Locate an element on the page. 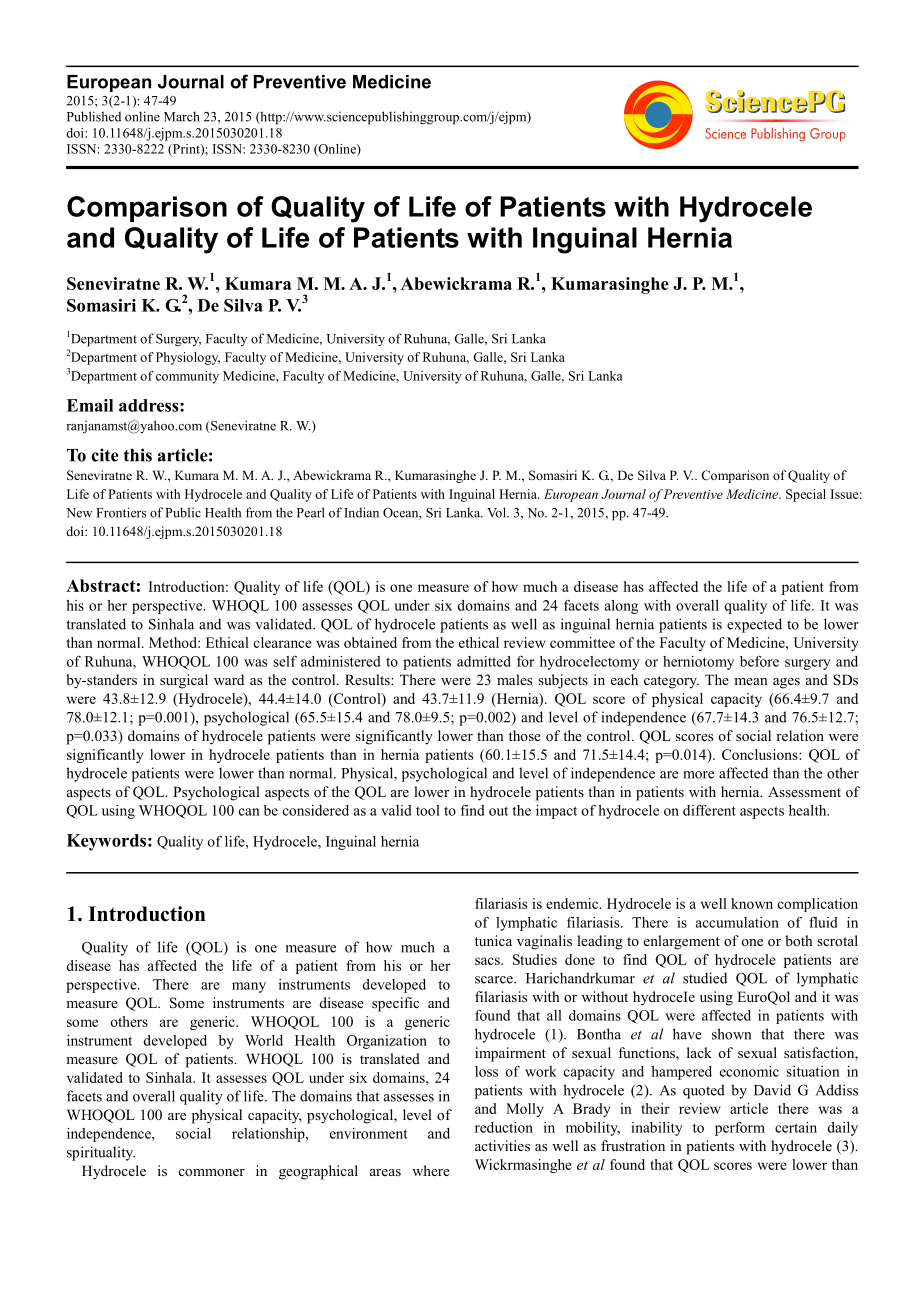  address is located at coordinates (150, 405).
